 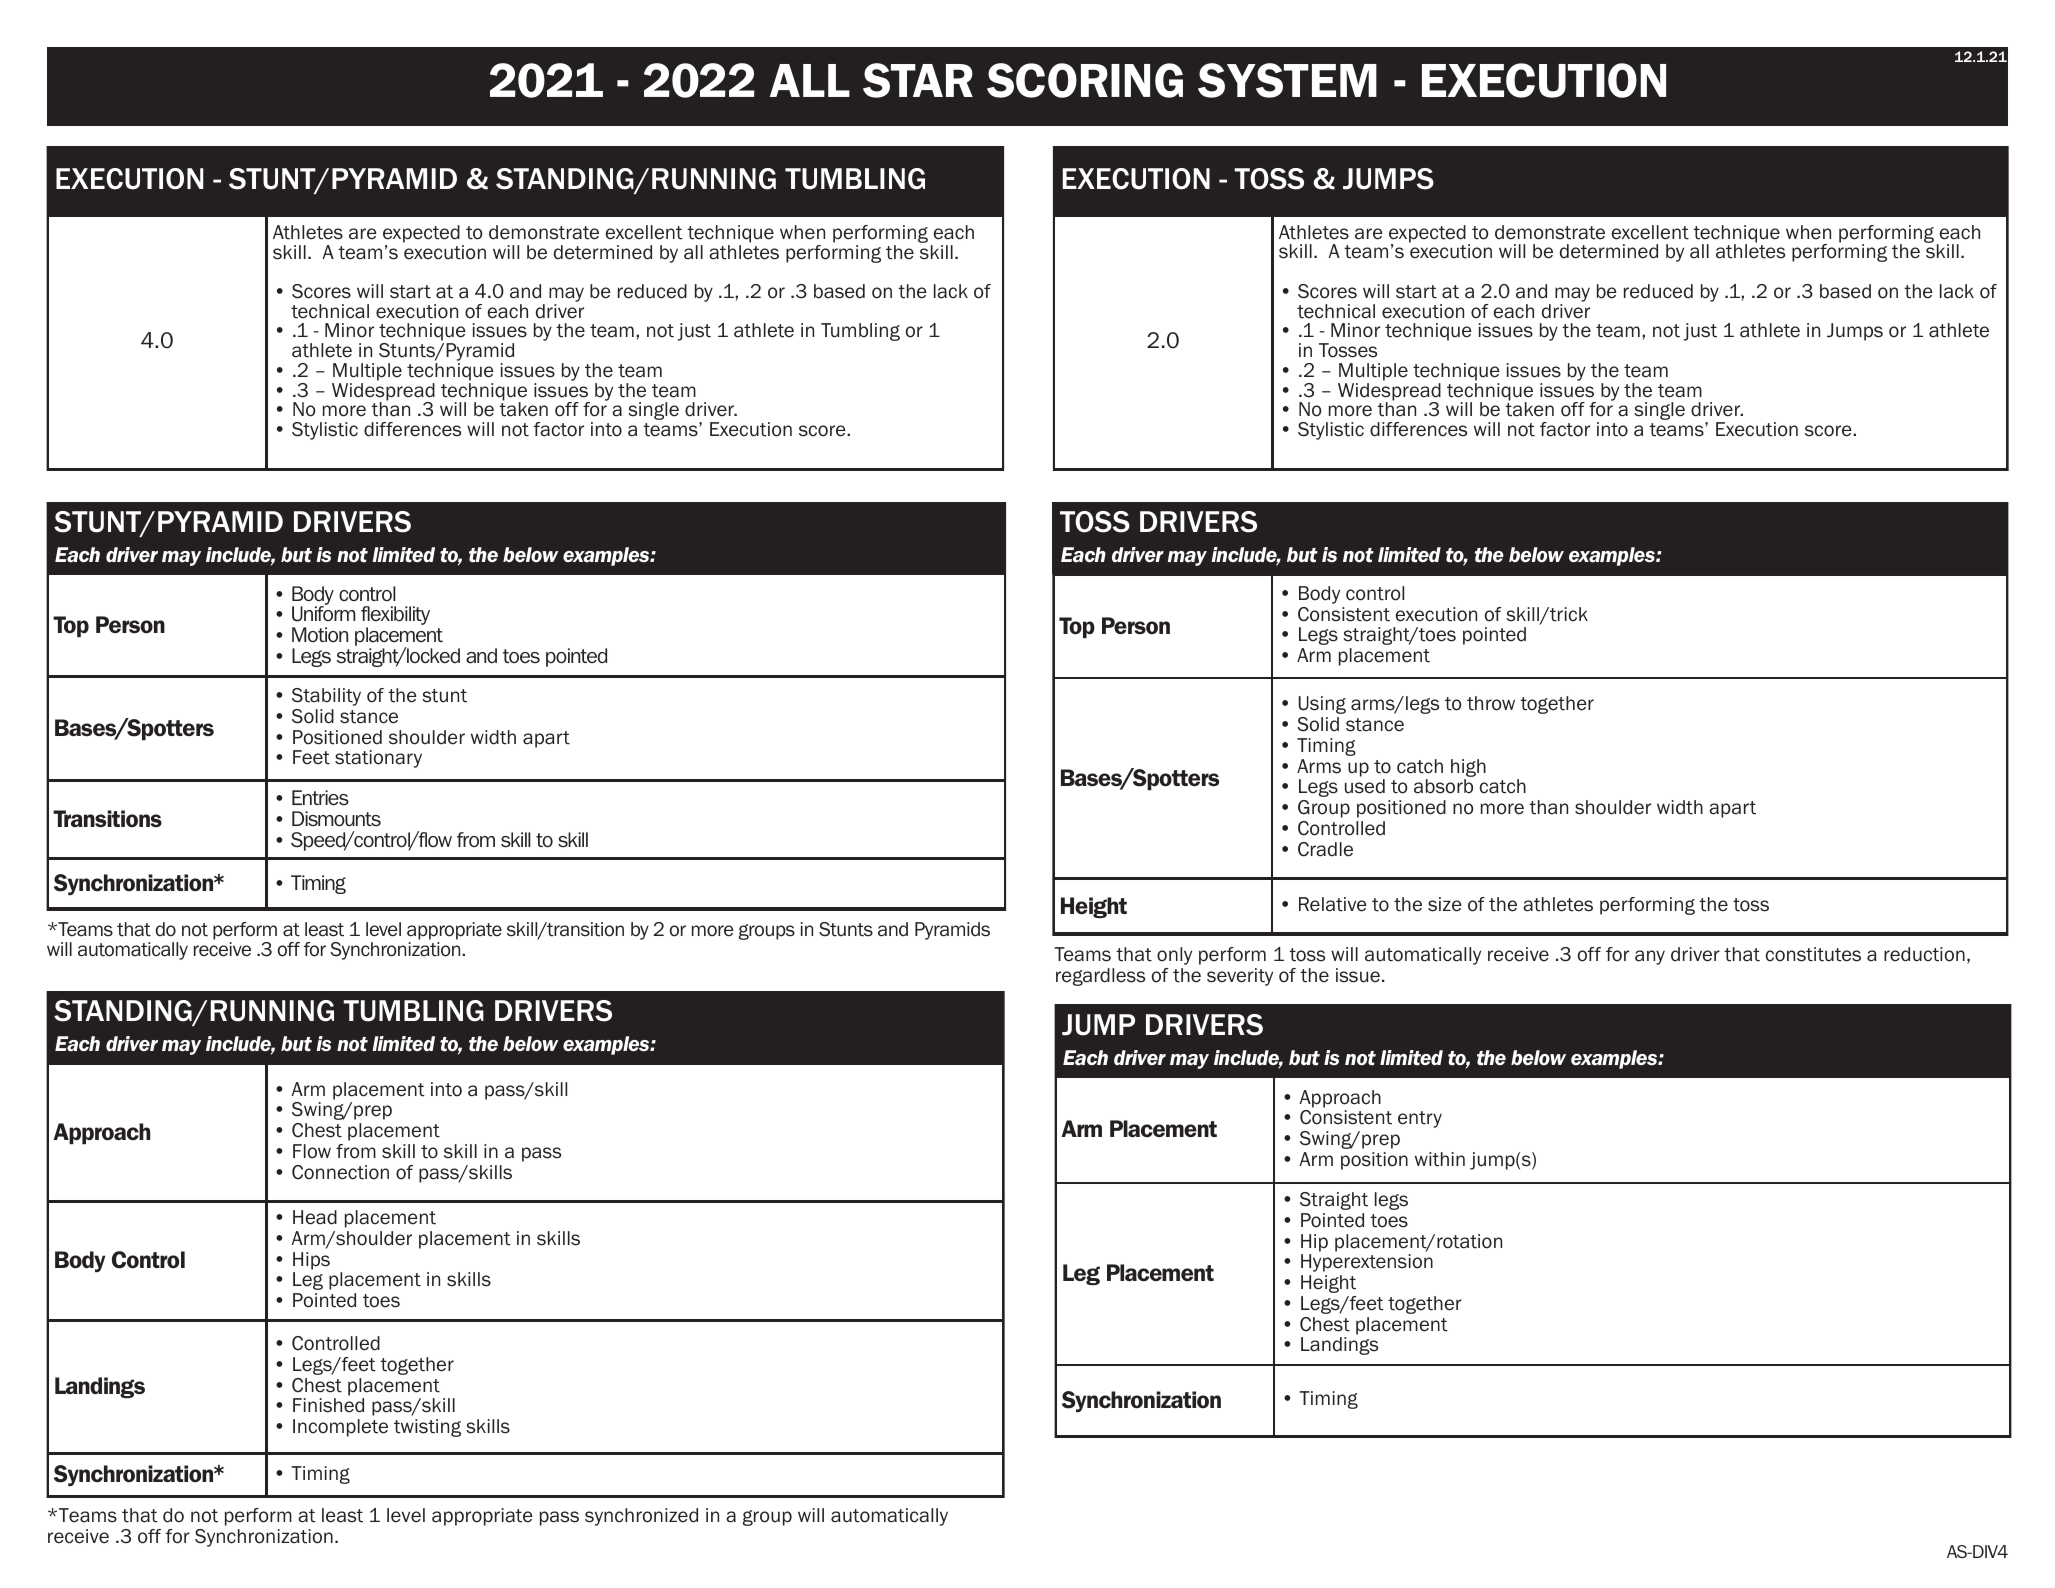 What do you see at coordinates (1367, 1263) in the page?
I see `Hyperextension` at bounding box center [1367, 1263].
